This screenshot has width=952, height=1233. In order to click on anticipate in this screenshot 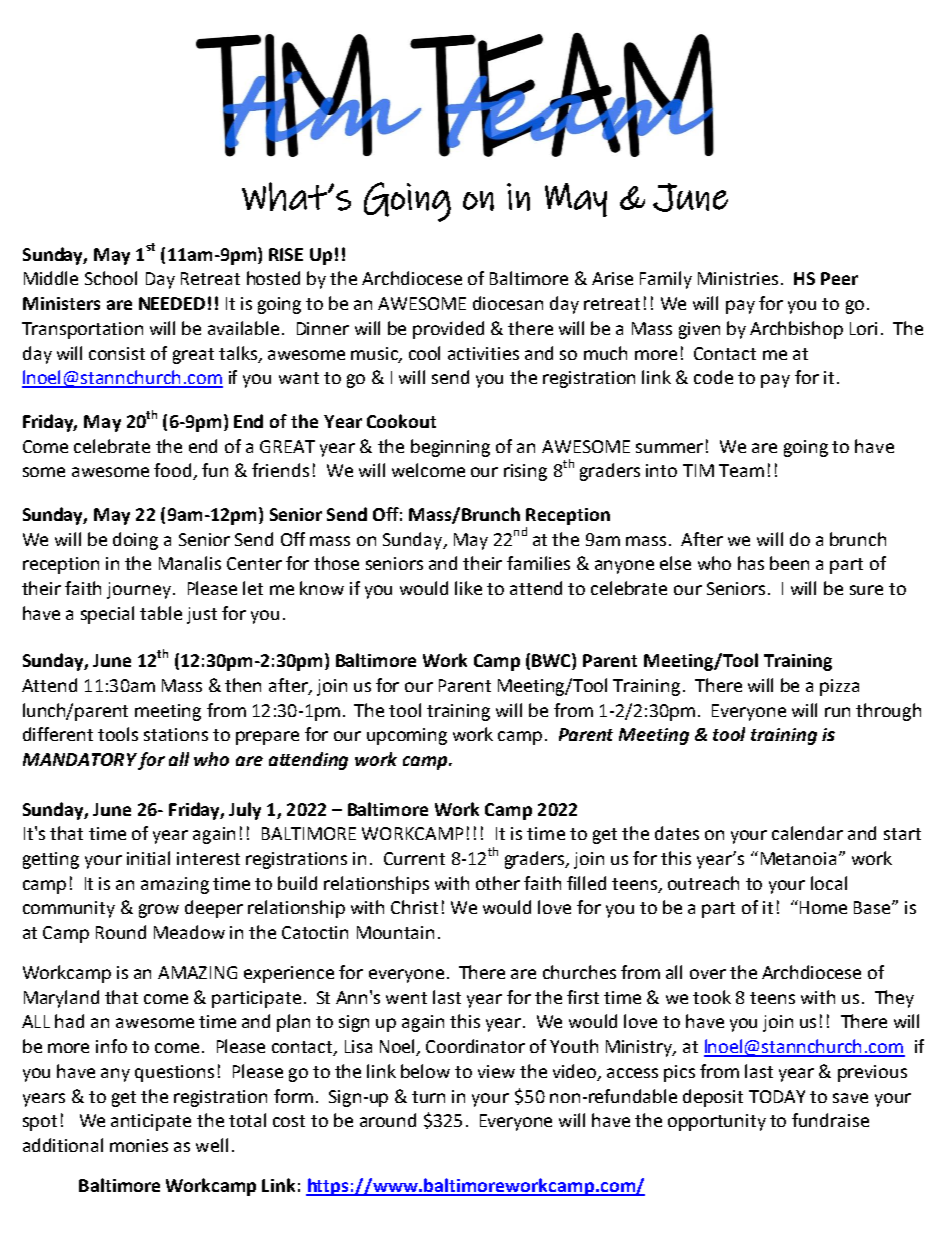, I will do `click(151, 1122)`.
